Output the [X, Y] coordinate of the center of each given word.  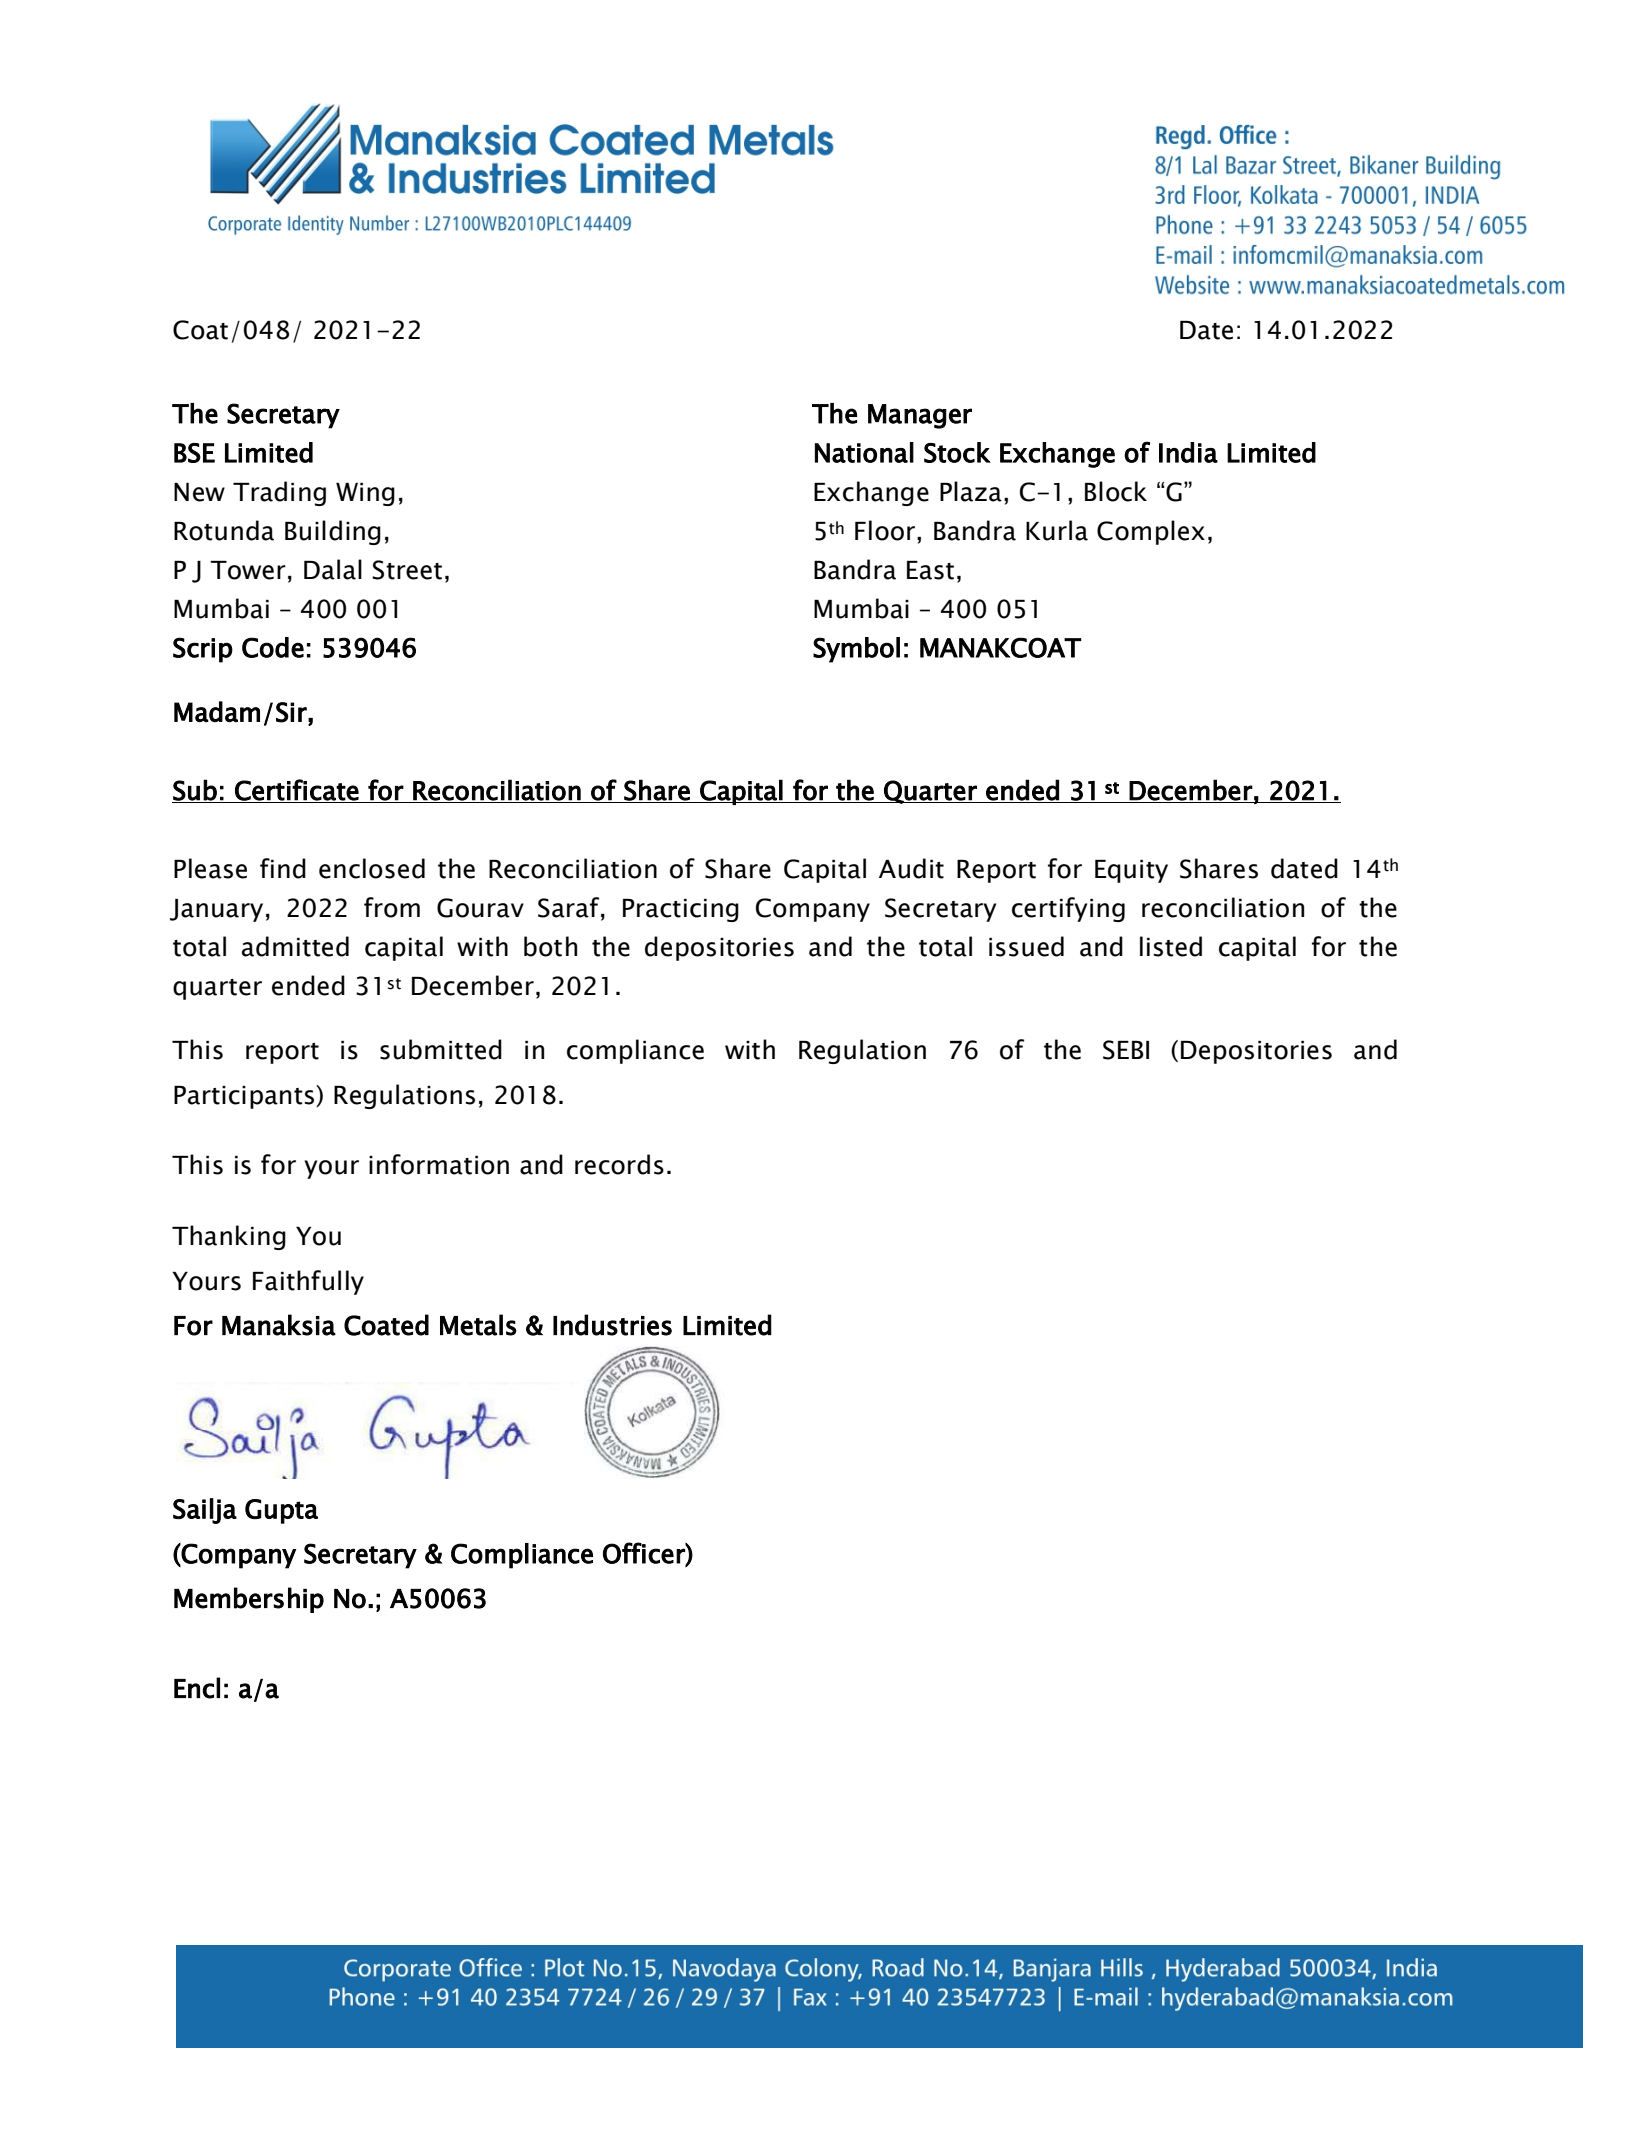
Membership [249, 1600]
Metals [478, 1325]
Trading [279, 493]
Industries [612, 1325]
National [864, 452]
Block [1116, 491]
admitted [295, 946]
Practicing [681, 910]
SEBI [1126, 1050]
